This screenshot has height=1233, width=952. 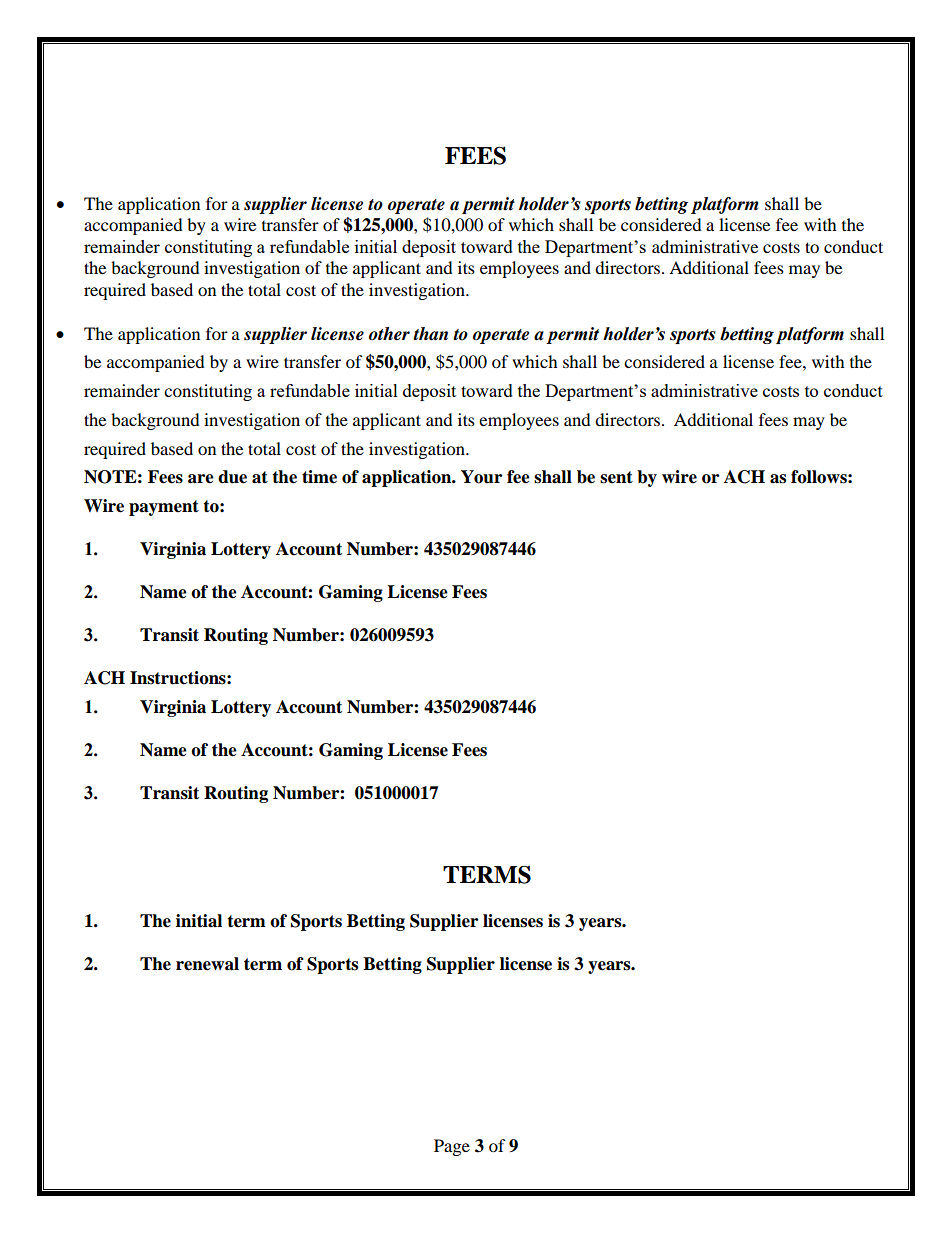 I want to click on time, so click(x=319, y=477).
